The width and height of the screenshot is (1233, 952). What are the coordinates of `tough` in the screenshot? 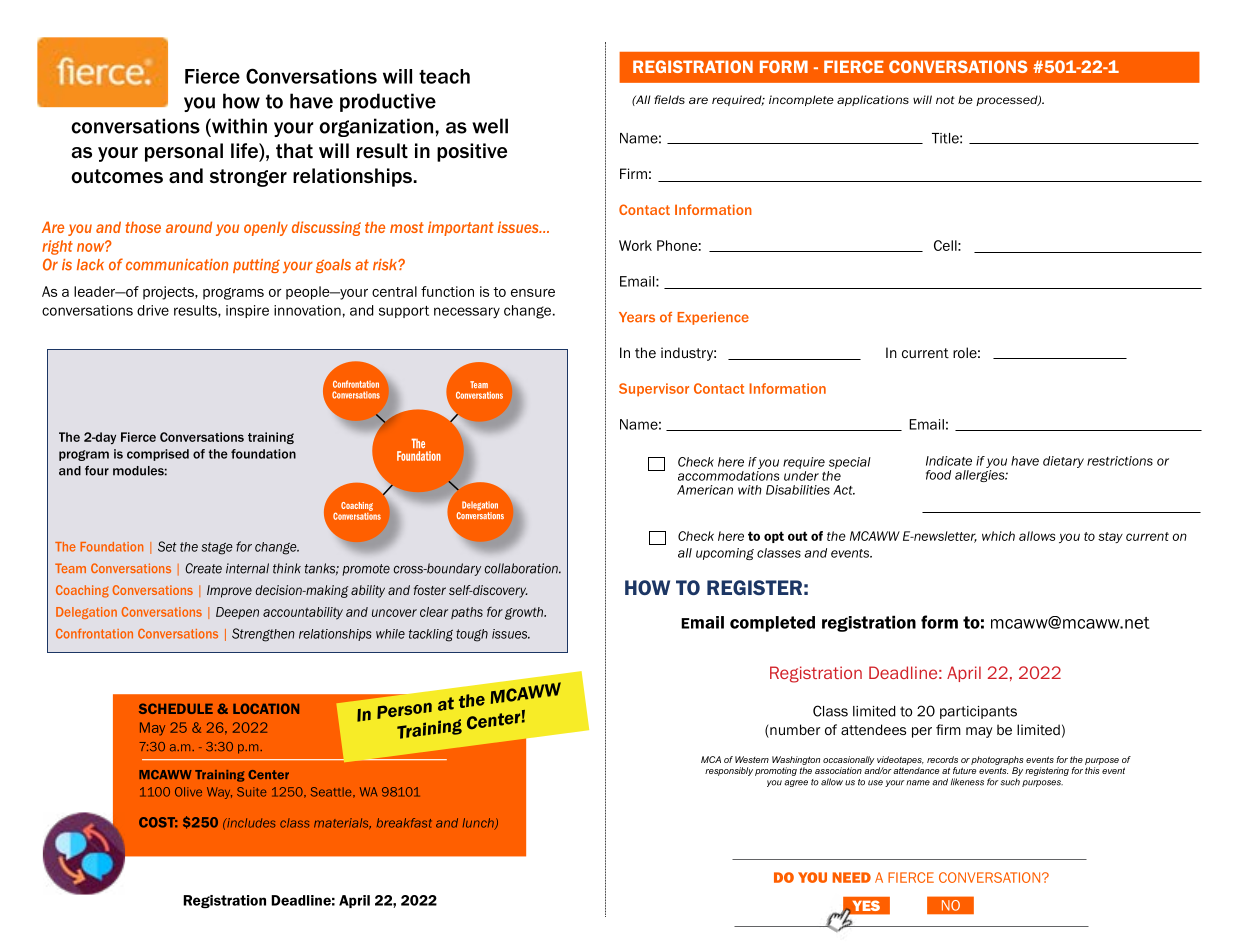 It's located at (472, 635).
